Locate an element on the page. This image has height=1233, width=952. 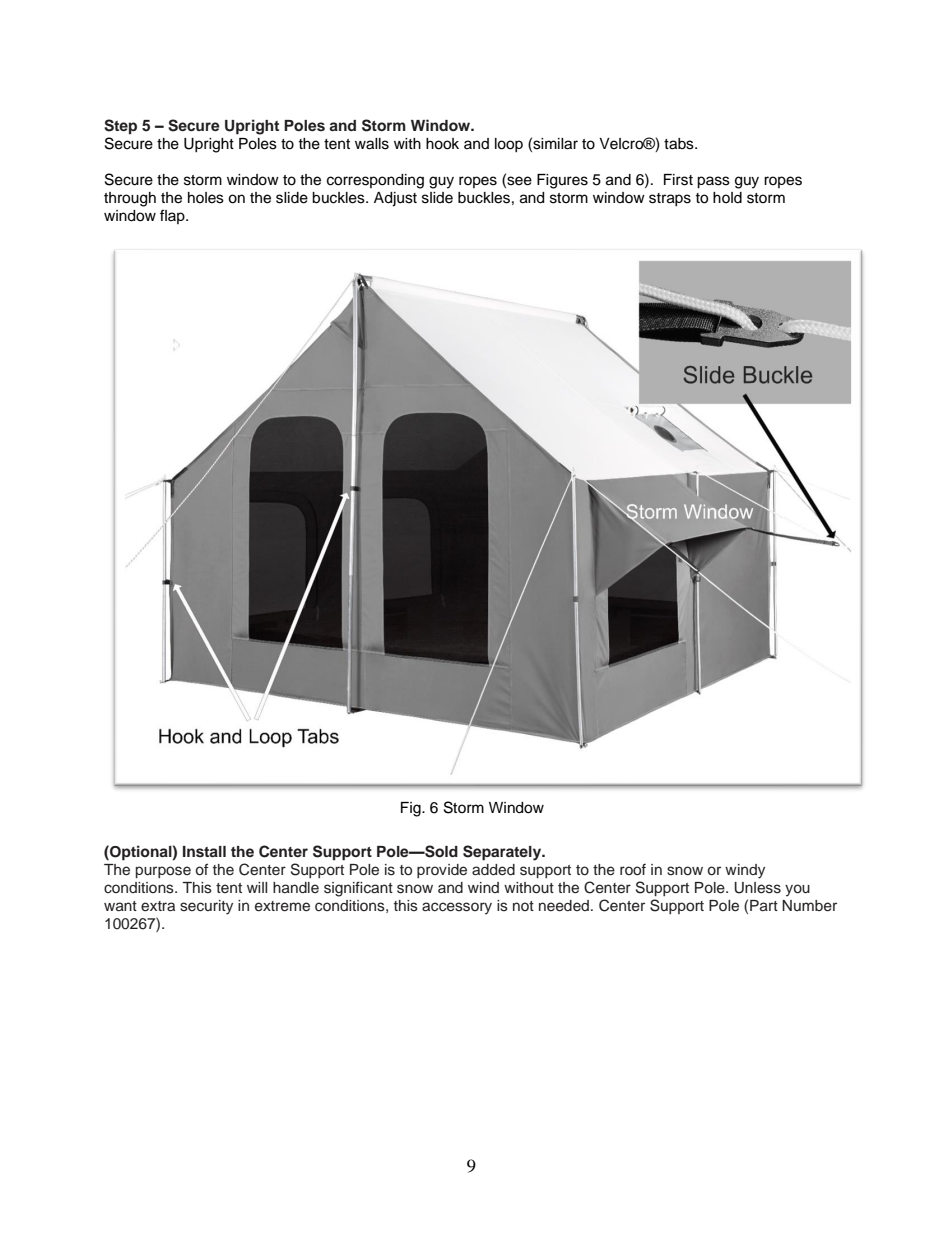
provide is located at coordinates (442, 871).
